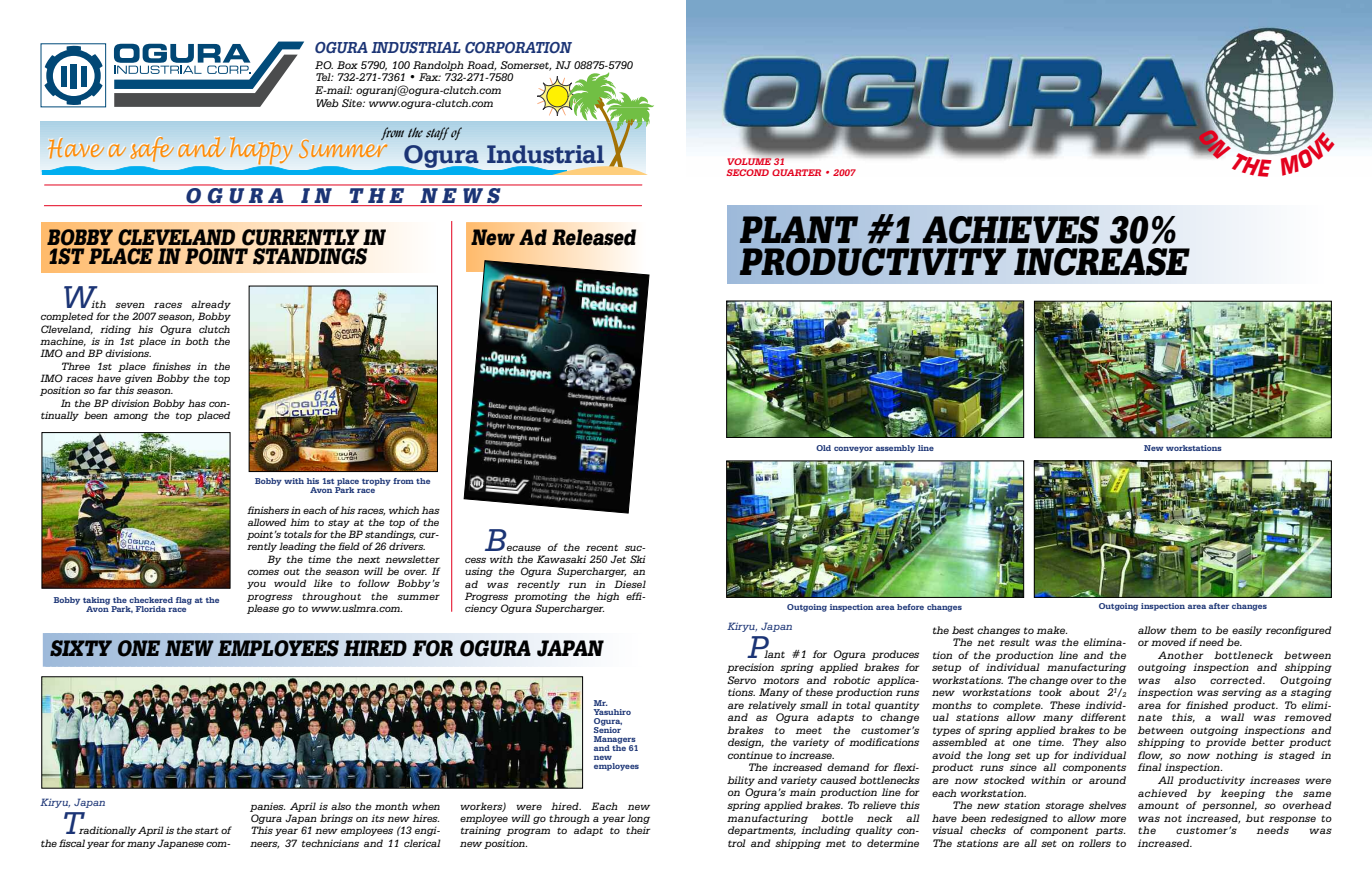  Describe the element at coordinates (823, 448) in the screenshot. I see `Old` at that location.
